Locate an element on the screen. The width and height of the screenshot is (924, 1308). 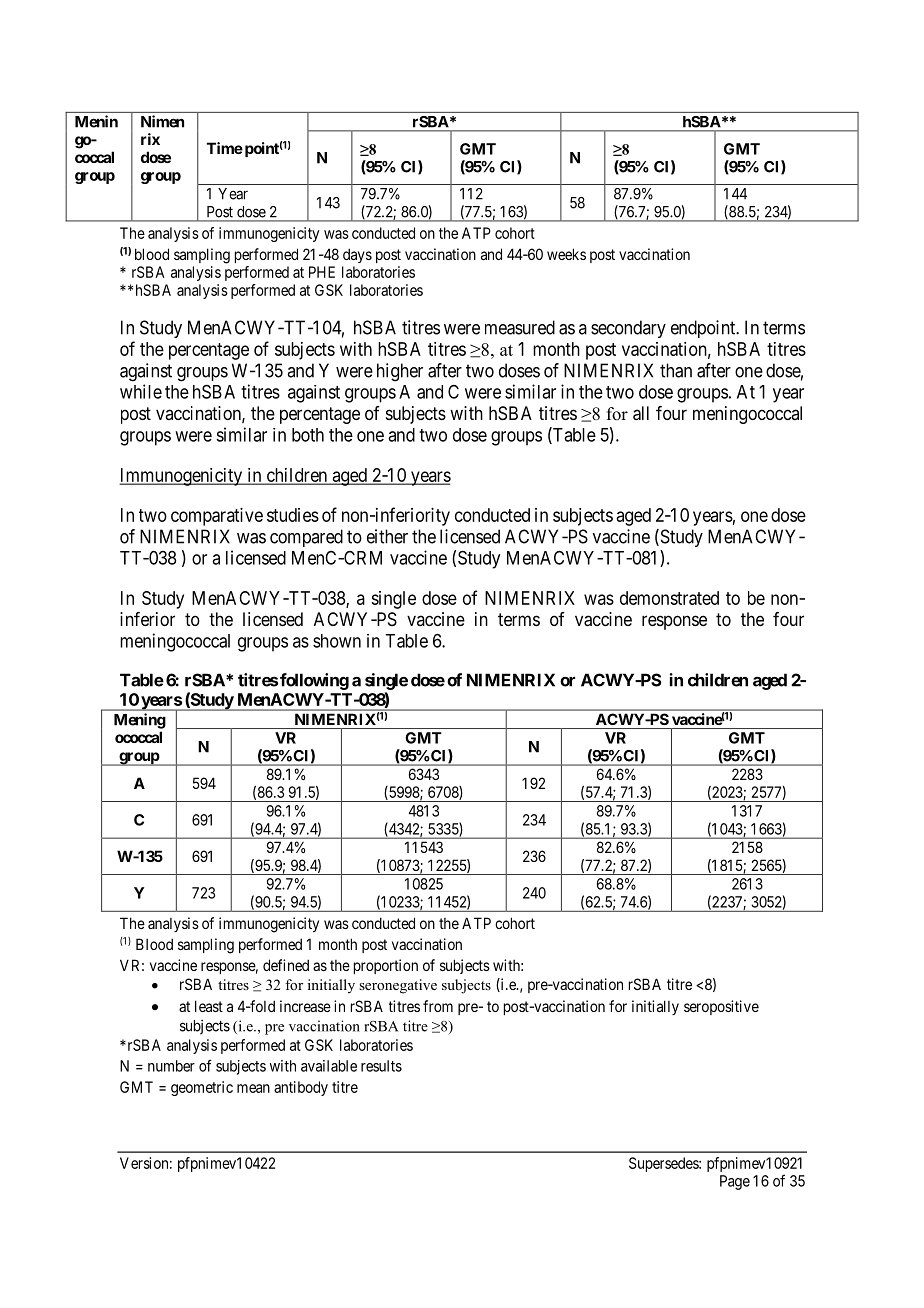
from is located at coordinates (438, 1006).
